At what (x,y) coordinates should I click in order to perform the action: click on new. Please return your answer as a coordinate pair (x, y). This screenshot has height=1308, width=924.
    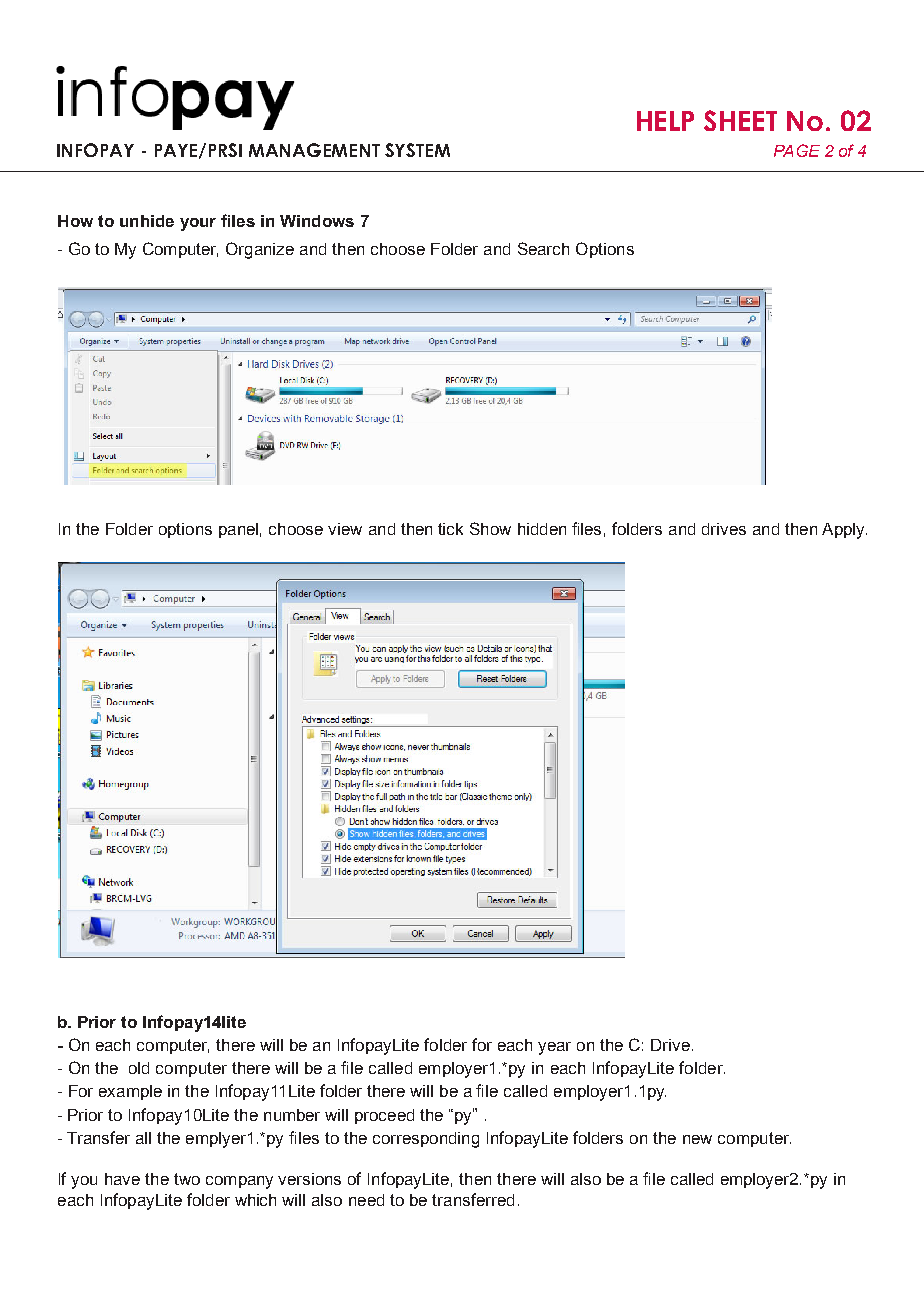
    Looking at the image, I should click on (697, 1139).
